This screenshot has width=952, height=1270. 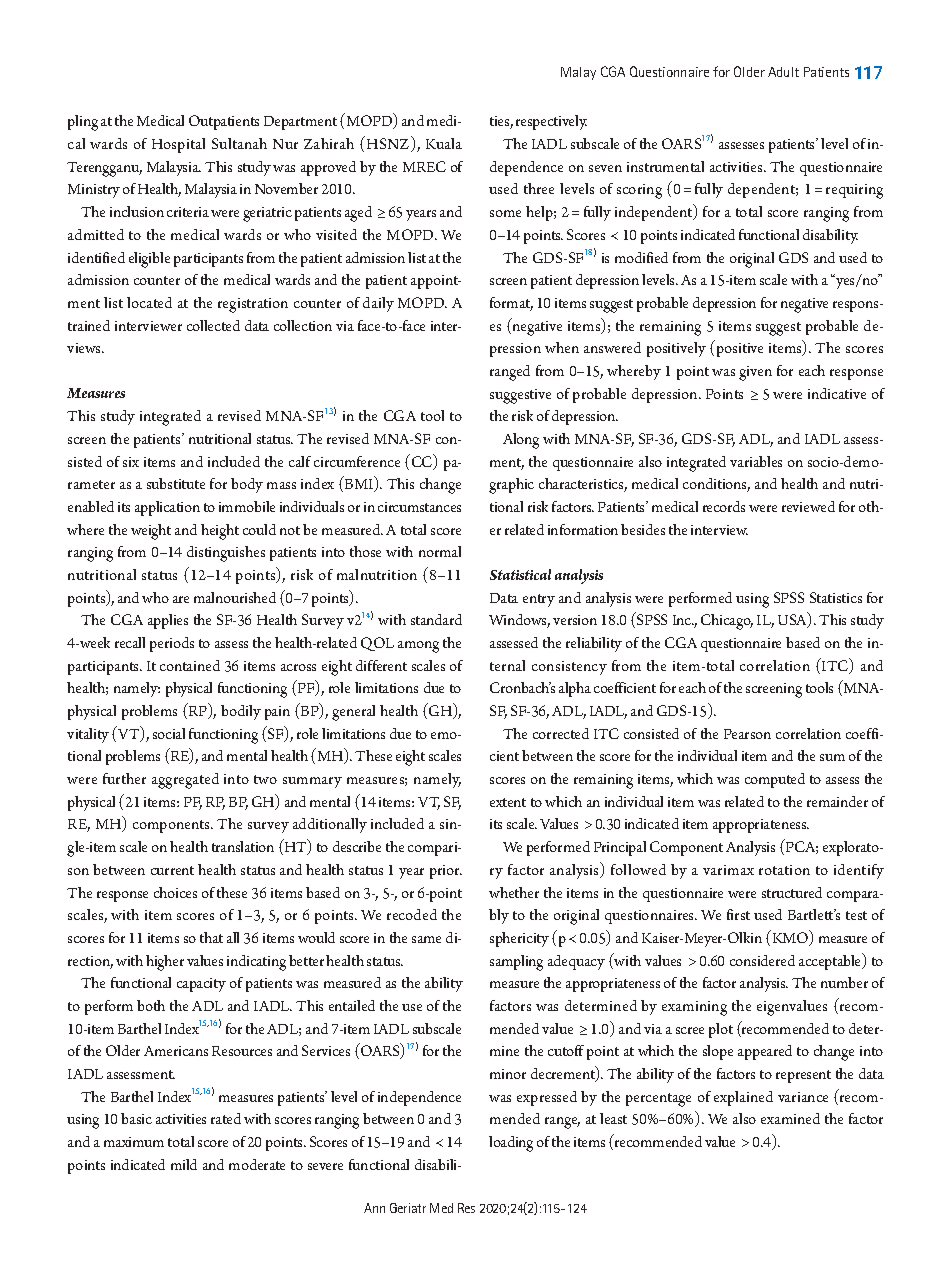 What do you see at coordinates (444, 143) in the screenshot?
I see `Kuala` at bounding box center [444, 143].
